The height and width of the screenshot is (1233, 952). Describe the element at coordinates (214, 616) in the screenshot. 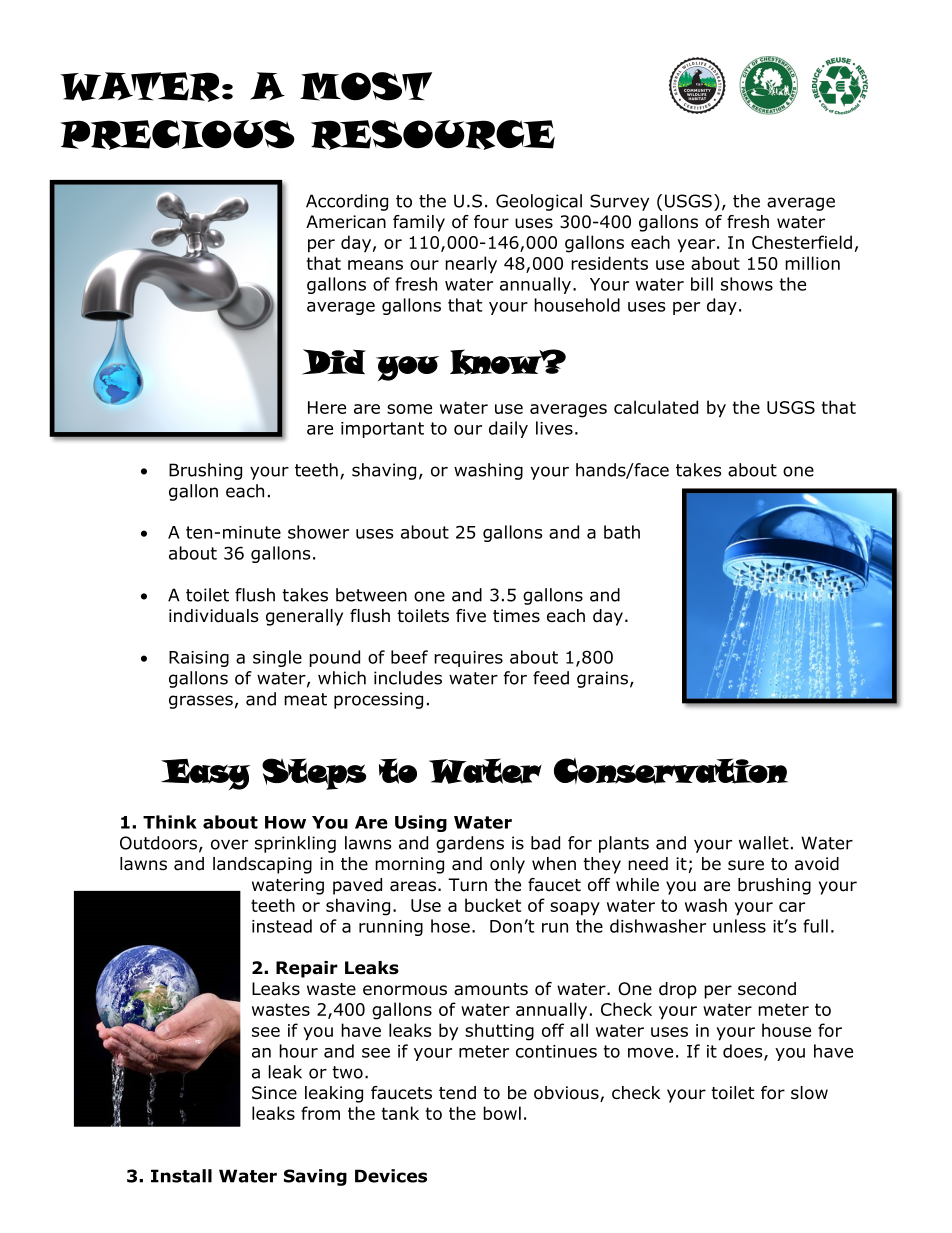

I see `individuals` at that location.
